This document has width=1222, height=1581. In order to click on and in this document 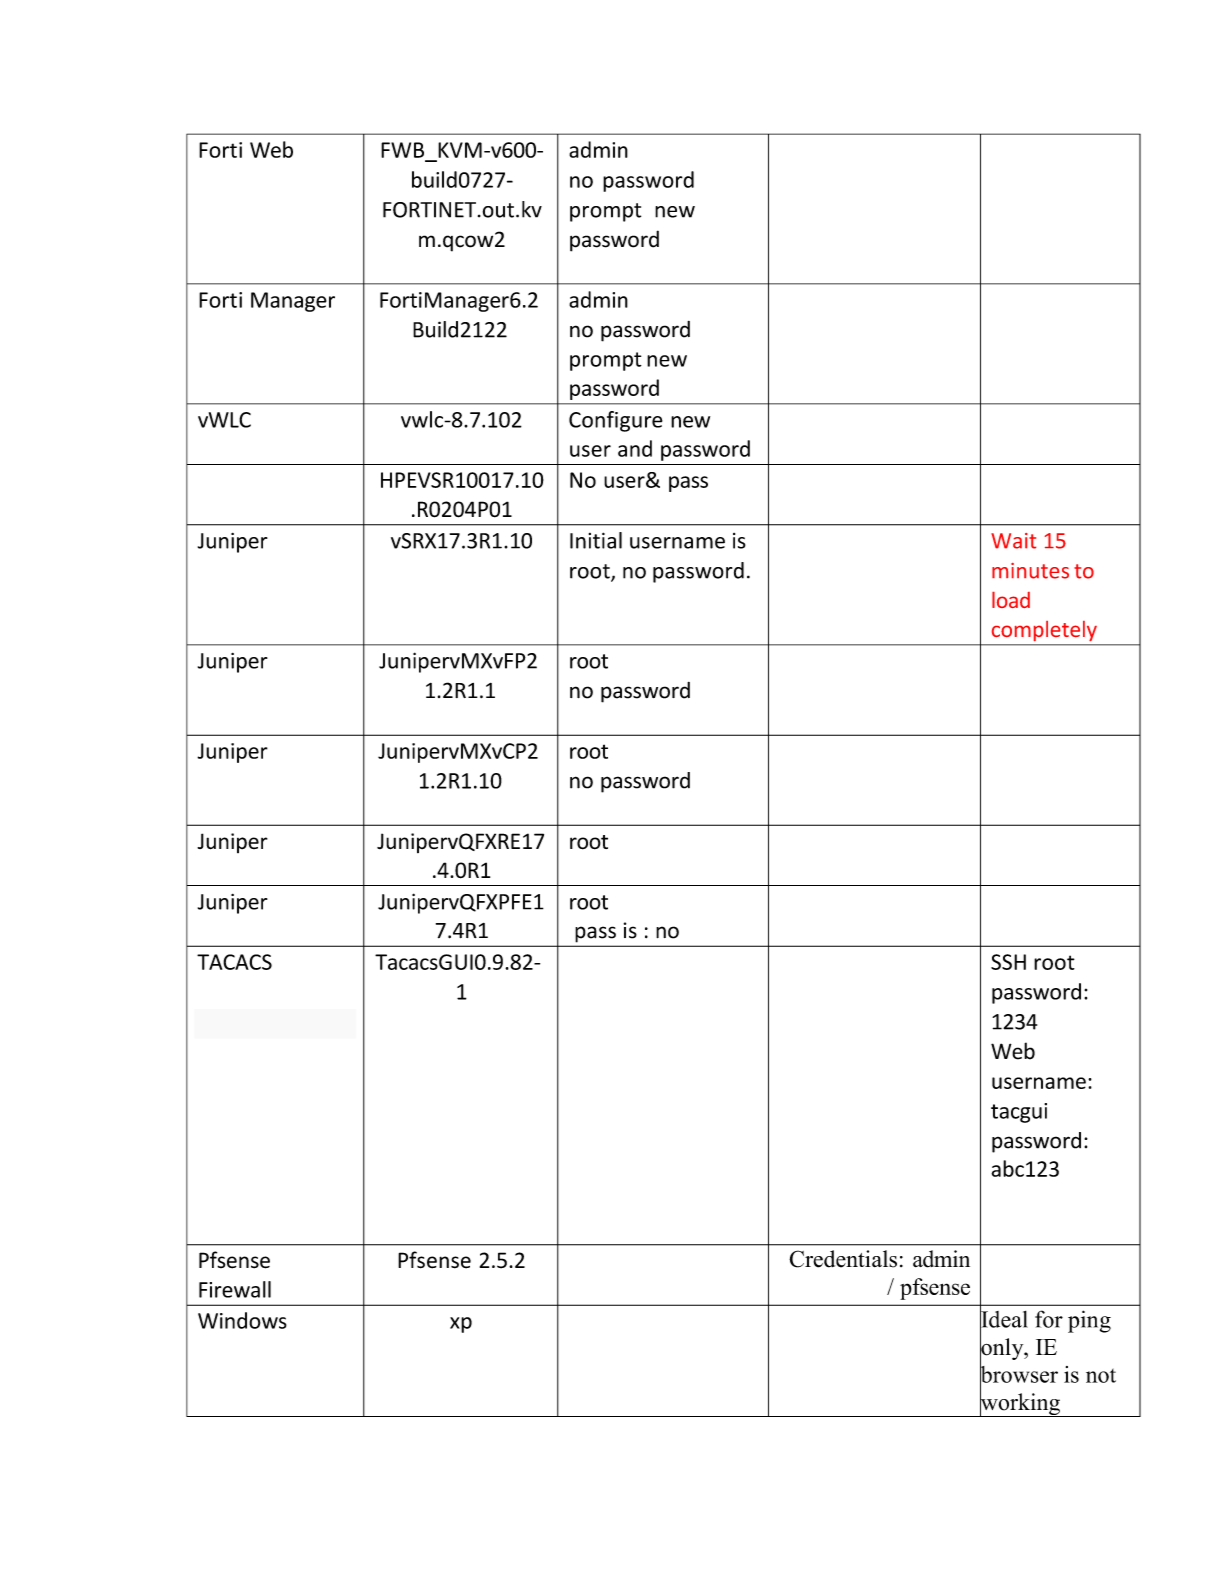, I will do `click(635, 448)`.
